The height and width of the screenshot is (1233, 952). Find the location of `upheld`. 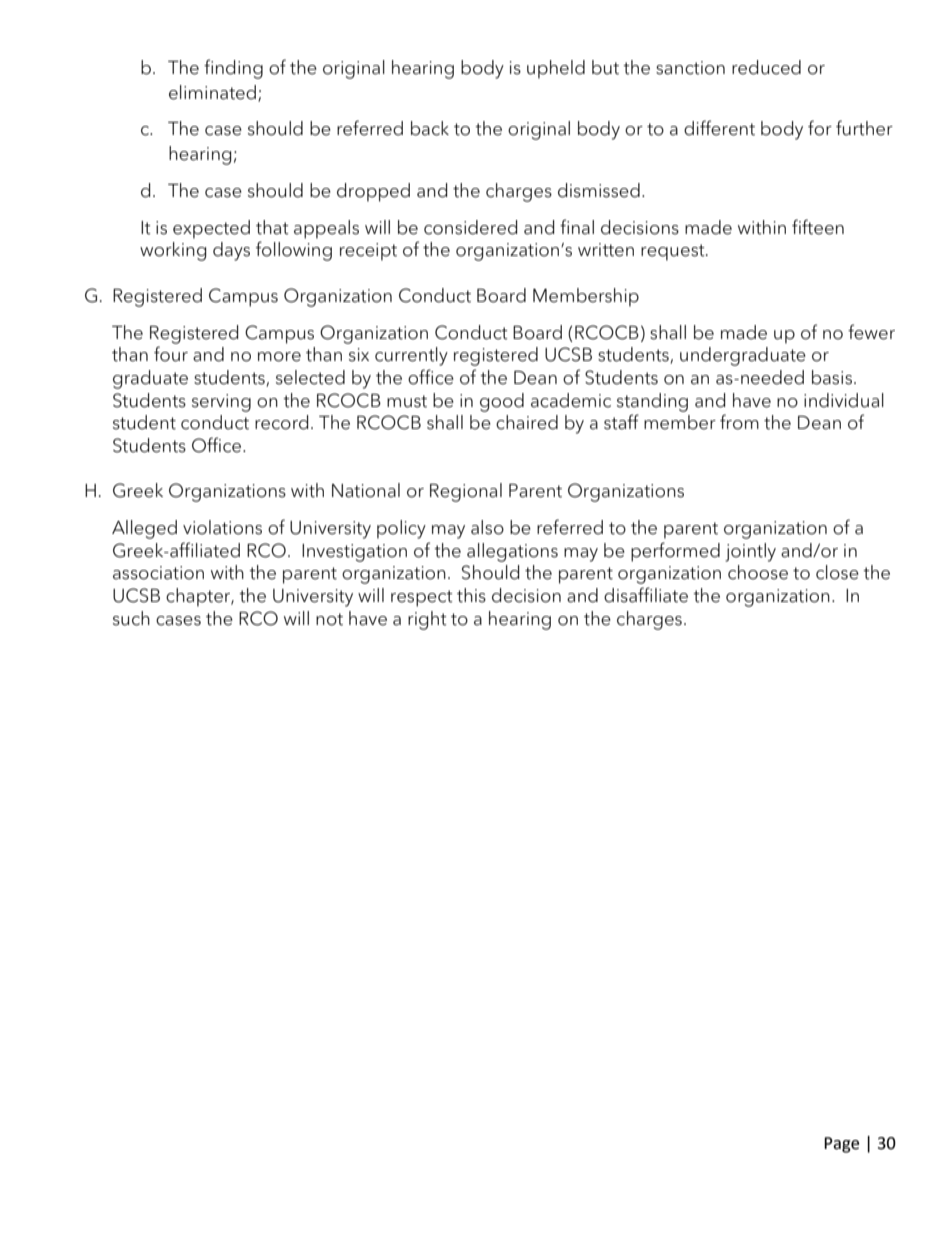

upheld is located at coordinates (556, 69).
